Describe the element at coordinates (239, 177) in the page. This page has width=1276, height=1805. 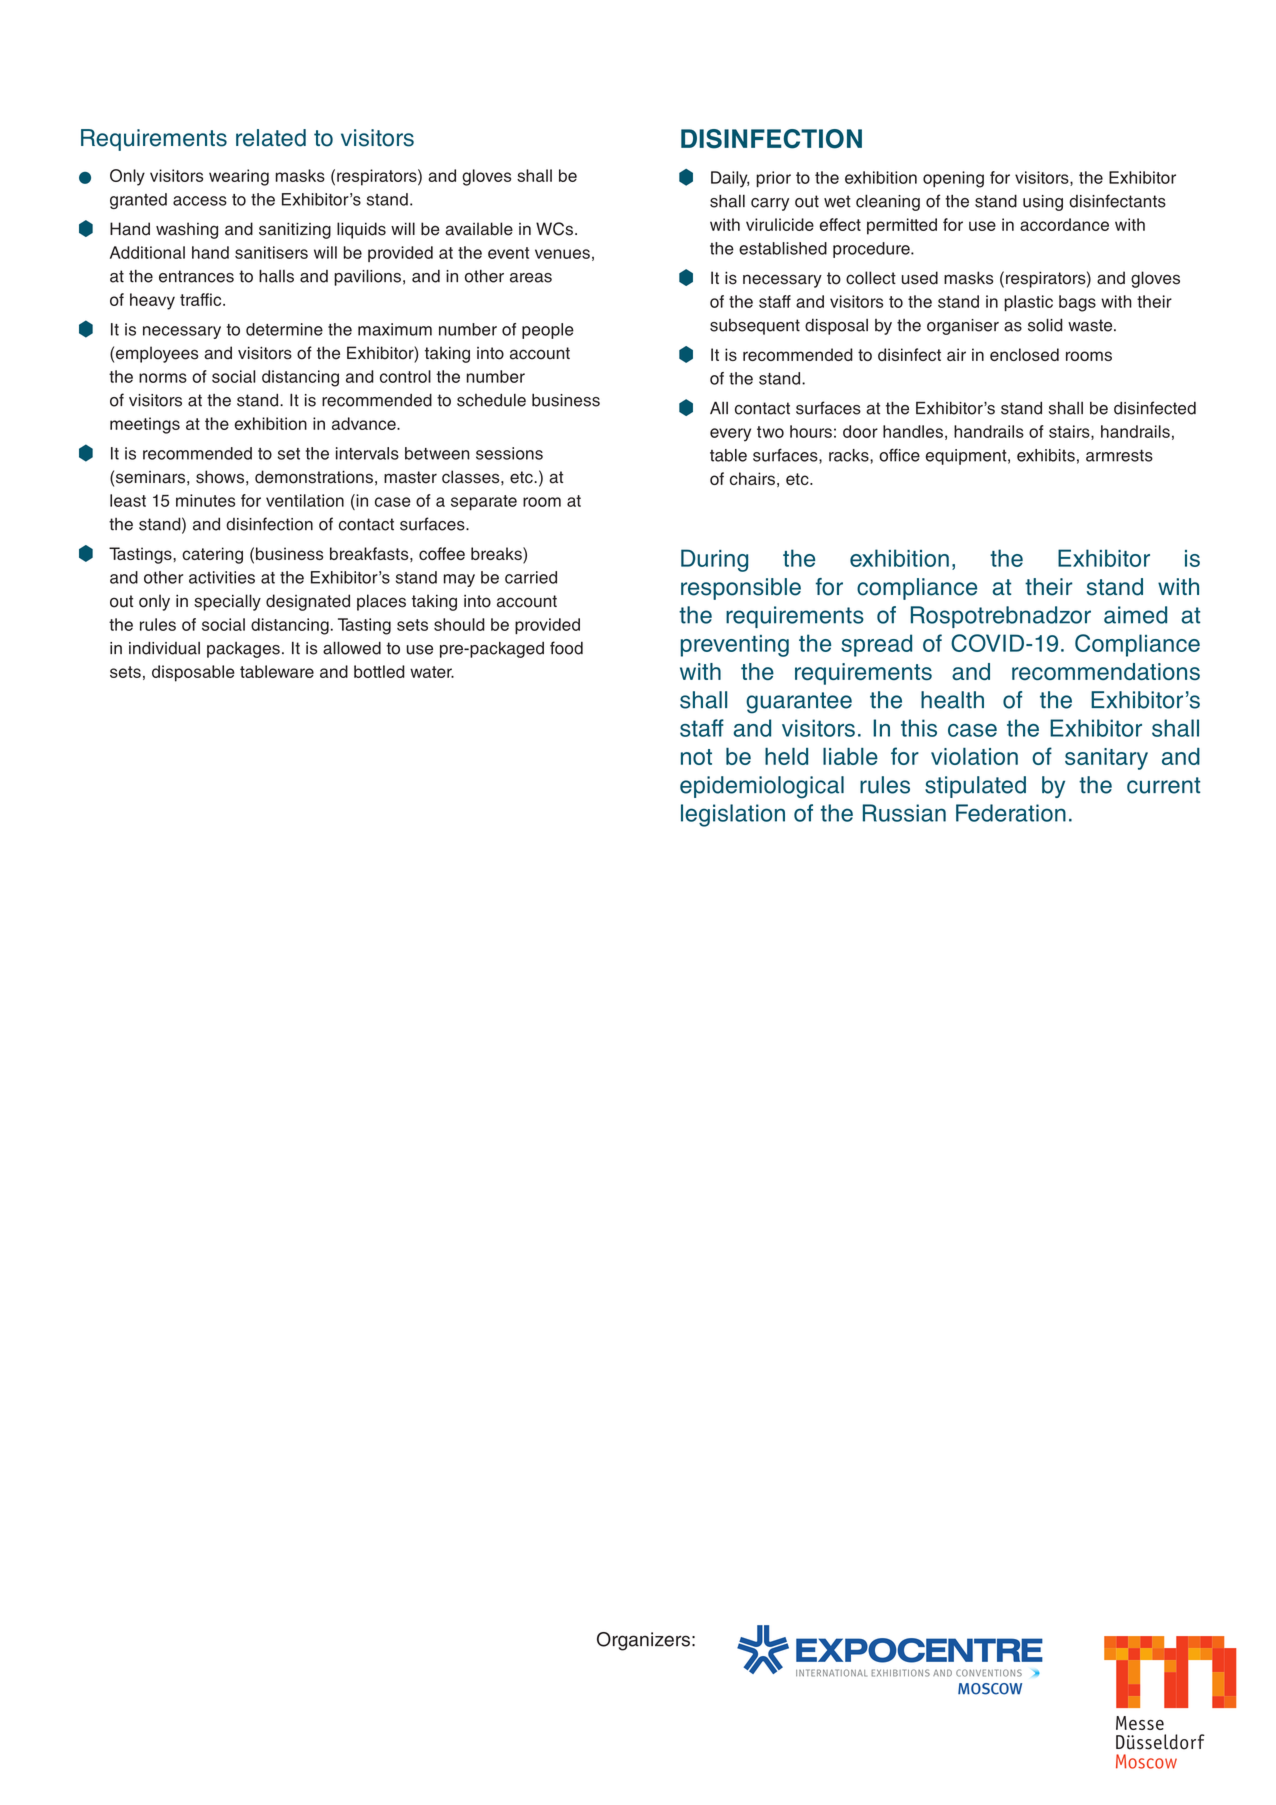
I see `wearing` at that location.
